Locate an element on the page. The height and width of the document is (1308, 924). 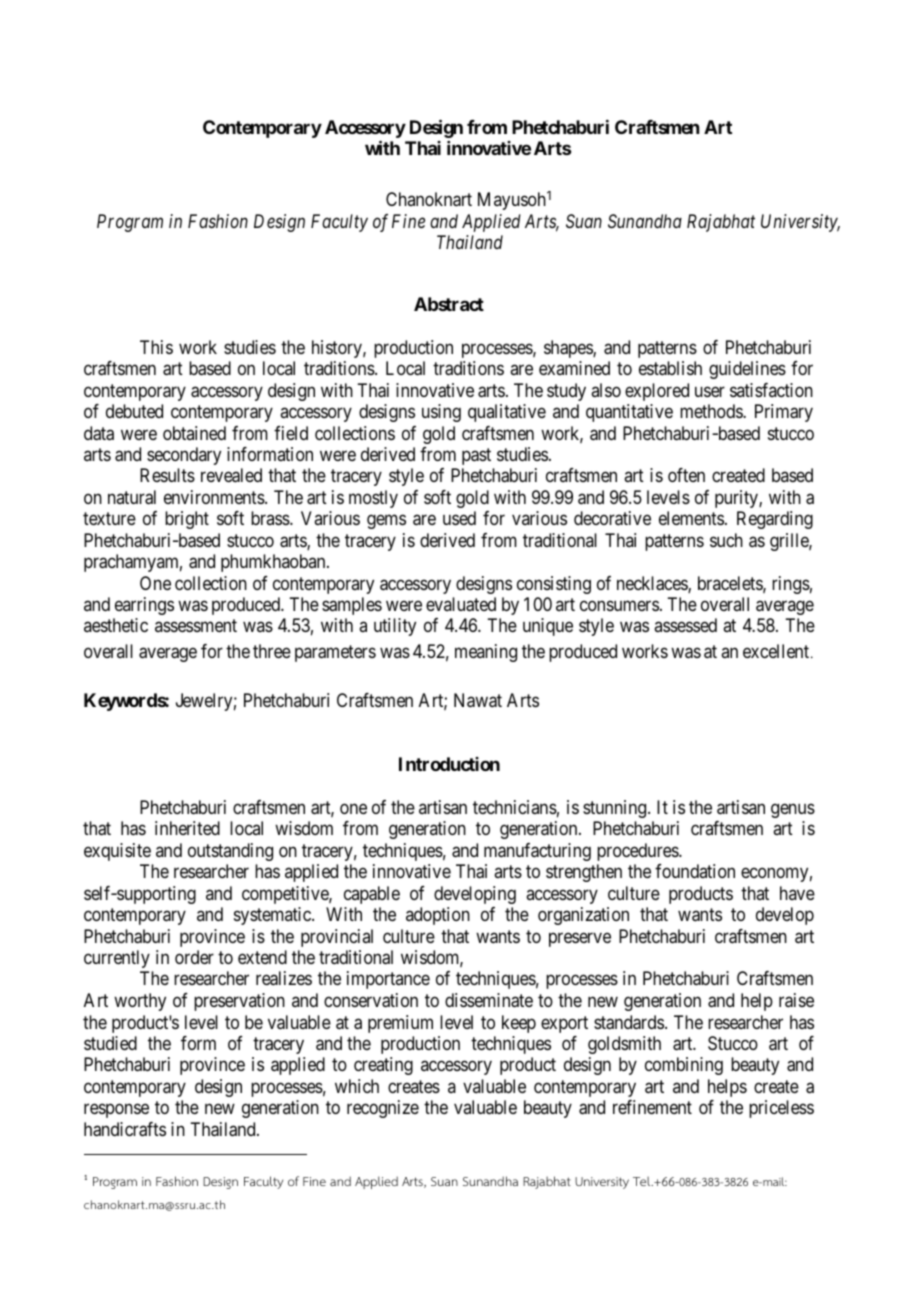
priceless is located at coordinates (781, 1109).
